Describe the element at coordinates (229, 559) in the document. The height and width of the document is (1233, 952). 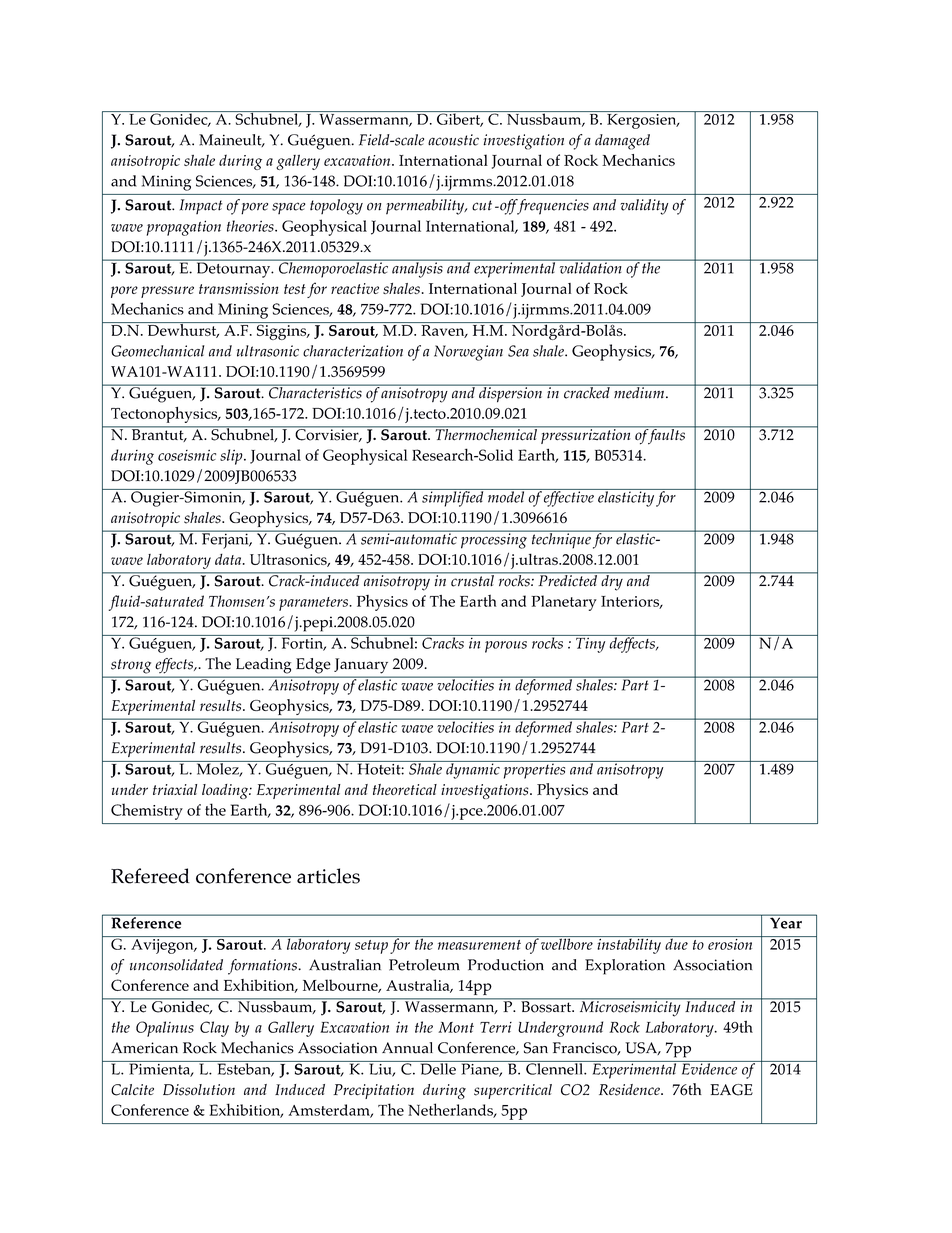
I see `data` at that location.
